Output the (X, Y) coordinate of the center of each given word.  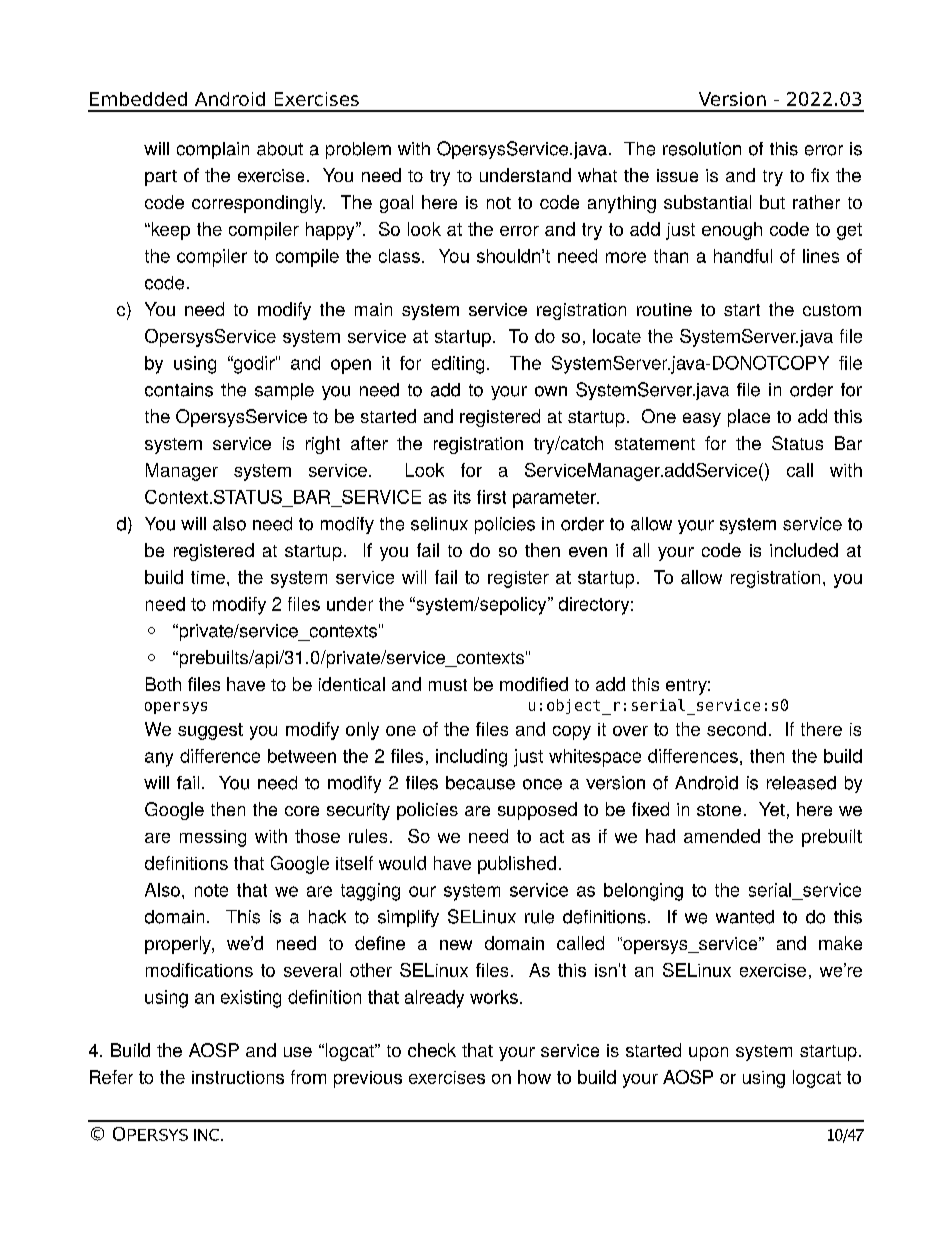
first (491, 497)
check (432, 1050)
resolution (702, 149)
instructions (238, 1077)
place (749, 418)
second (736, 729)
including (471, 758)
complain (213, 150)
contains (179, 390)
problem (358, 150)
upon (708, 1054)
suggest (210, 731)
